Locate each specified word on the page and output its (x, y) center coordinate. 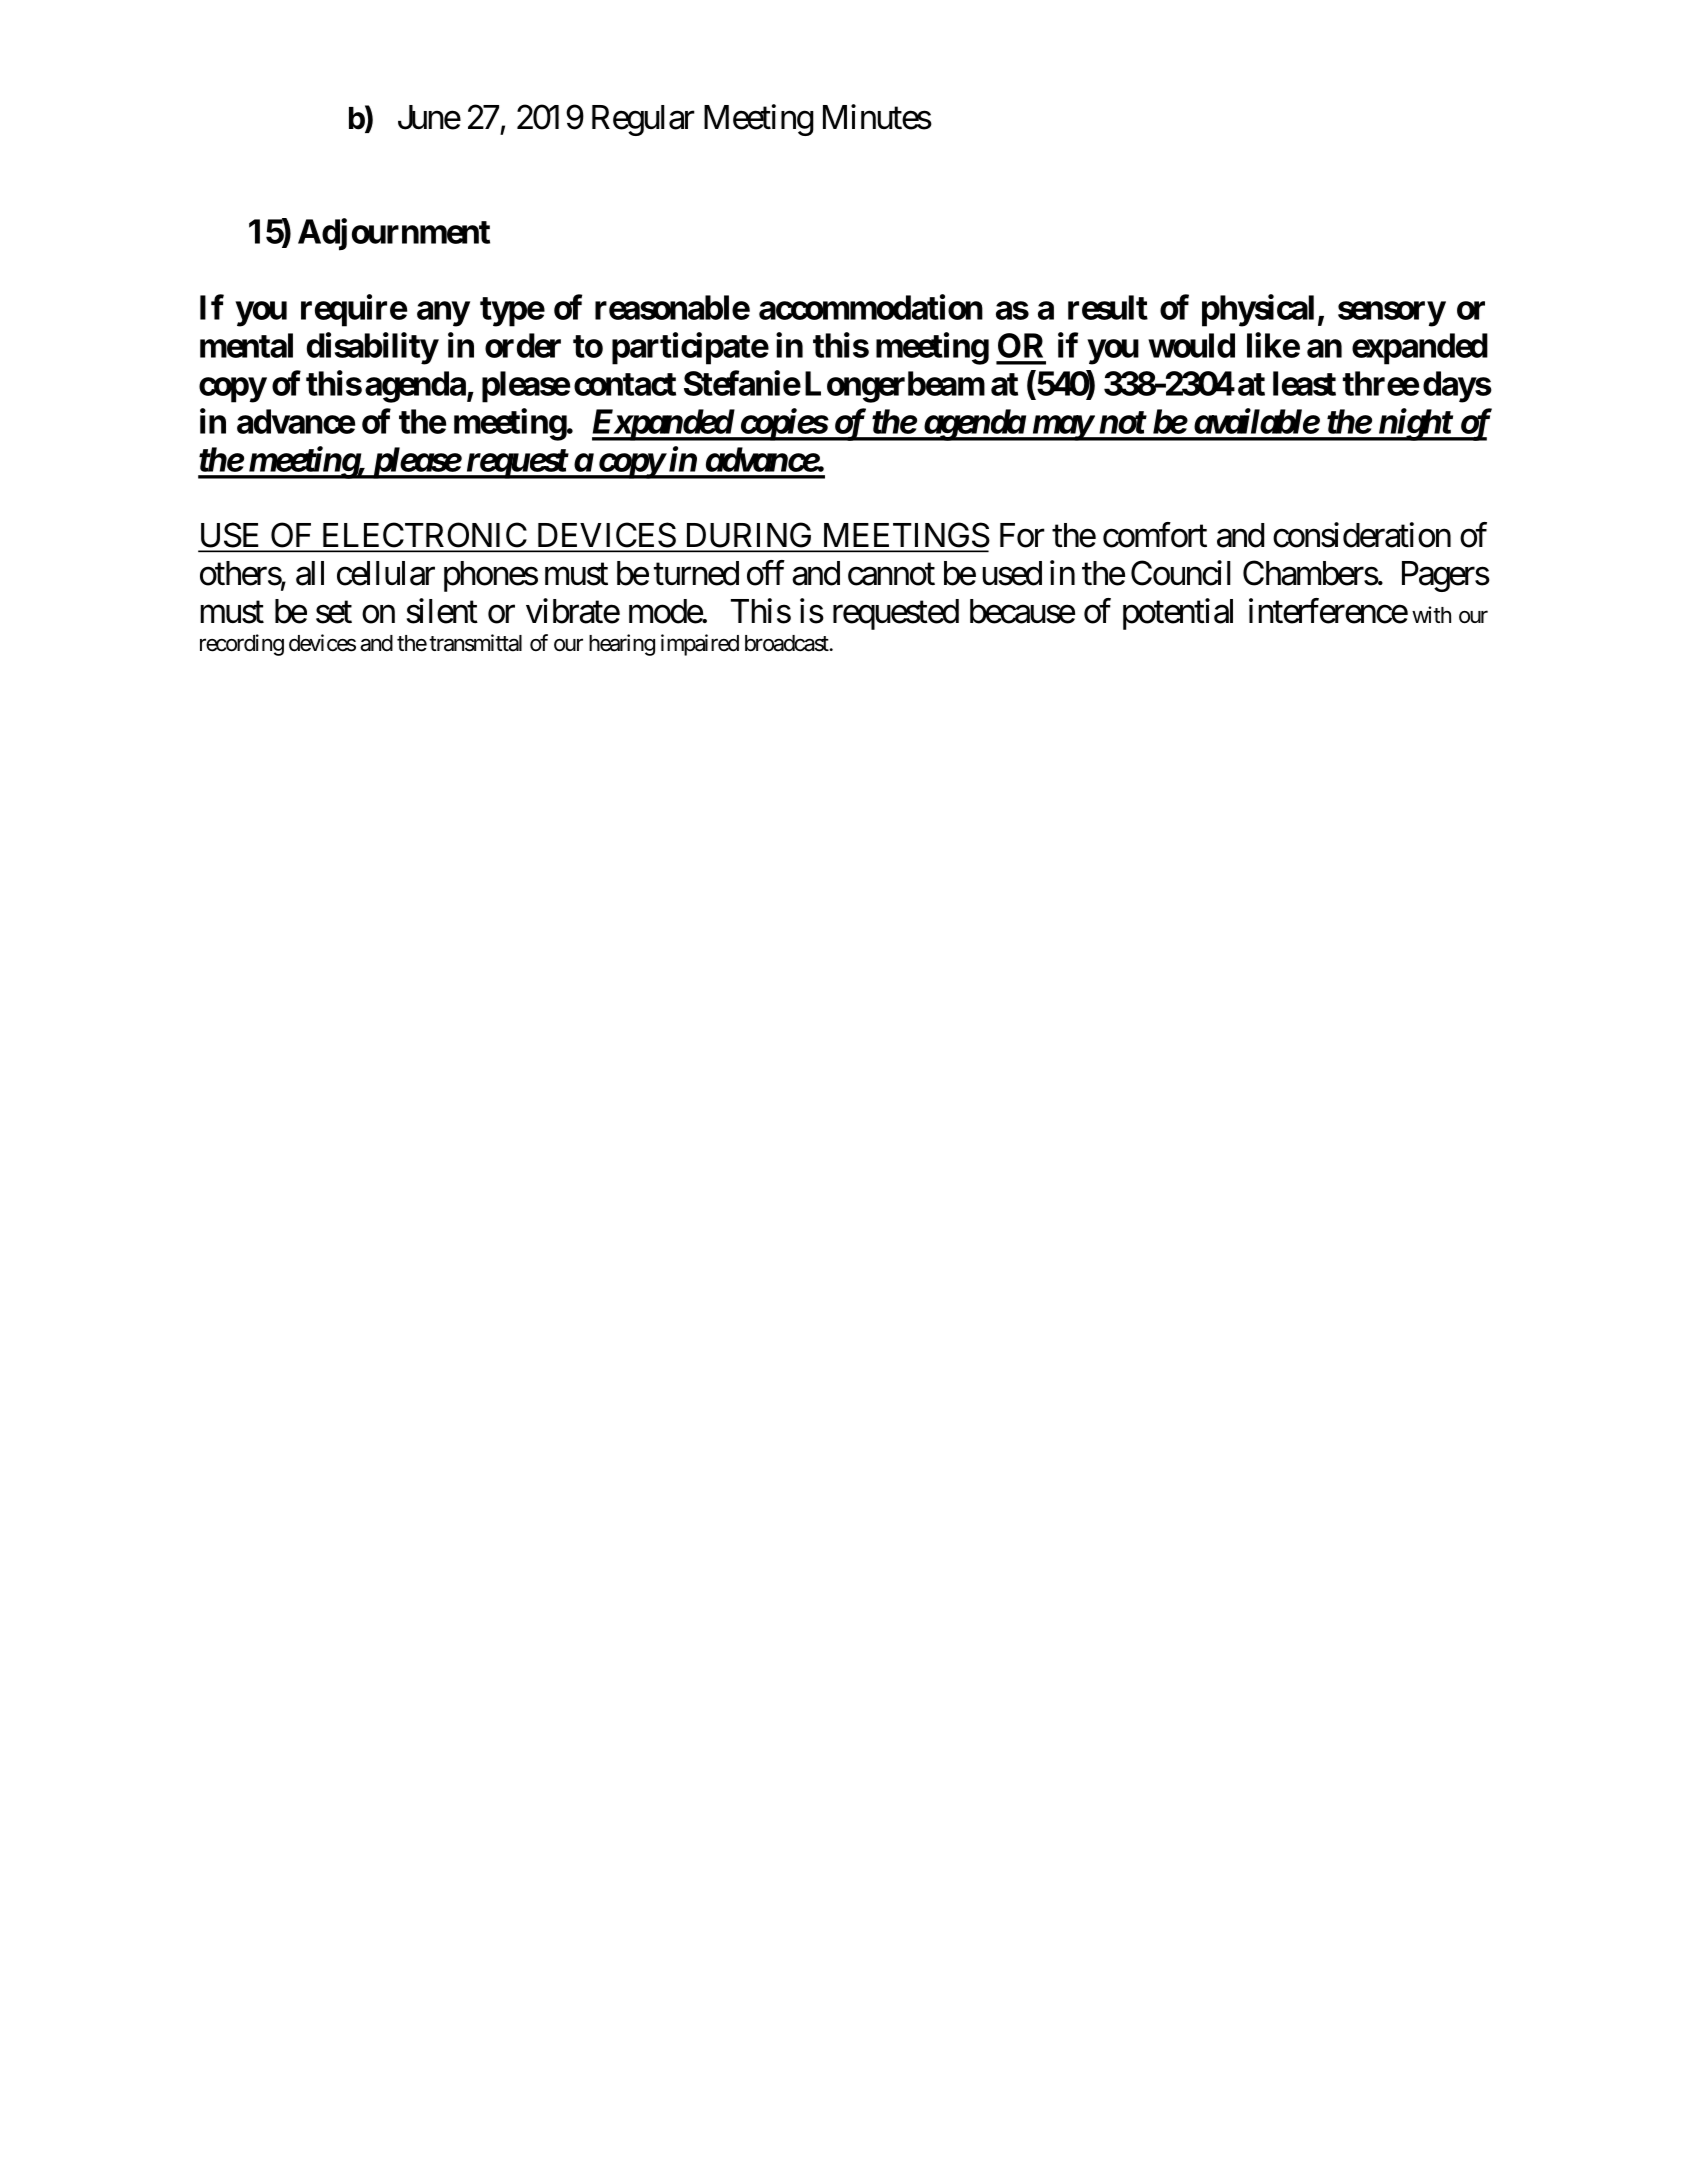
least (1304, 383)
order (523, 345)
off (766, 573)
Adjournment (394, 234)
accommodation (871, 307)
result (1108, 307)
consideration (1362, 535)
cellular (386, 573)
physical (1258, 310)
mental (246, 345)
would (1191, 345)
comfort (1155, 535)
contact (625, 384)
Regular (643, 120)
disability (372, 348)
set (334, 612)
